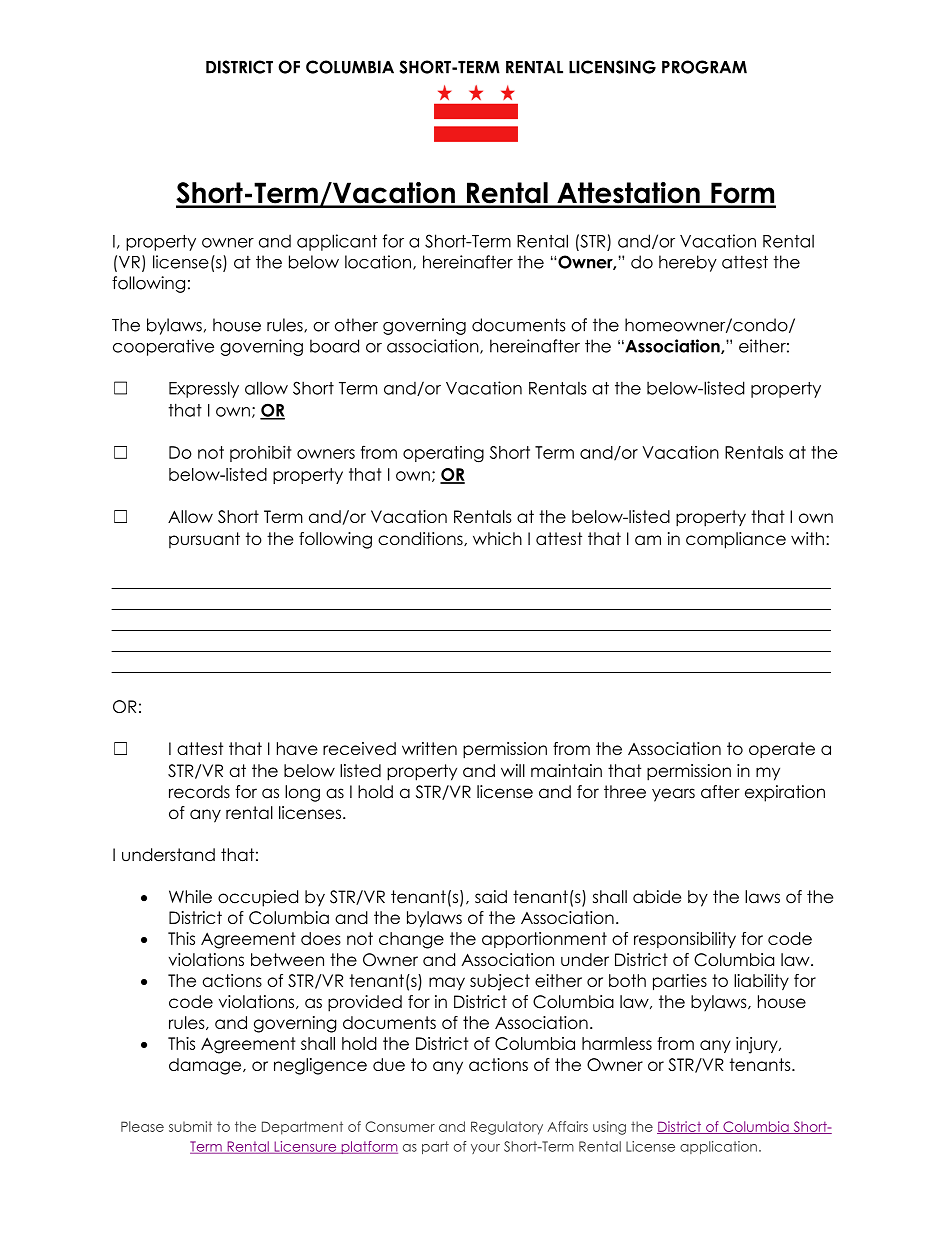 This image has width=952, height=1233. What do you see at coordinates (443, 454) in the image?
I see `operating` at bounding box center [443, 454].
